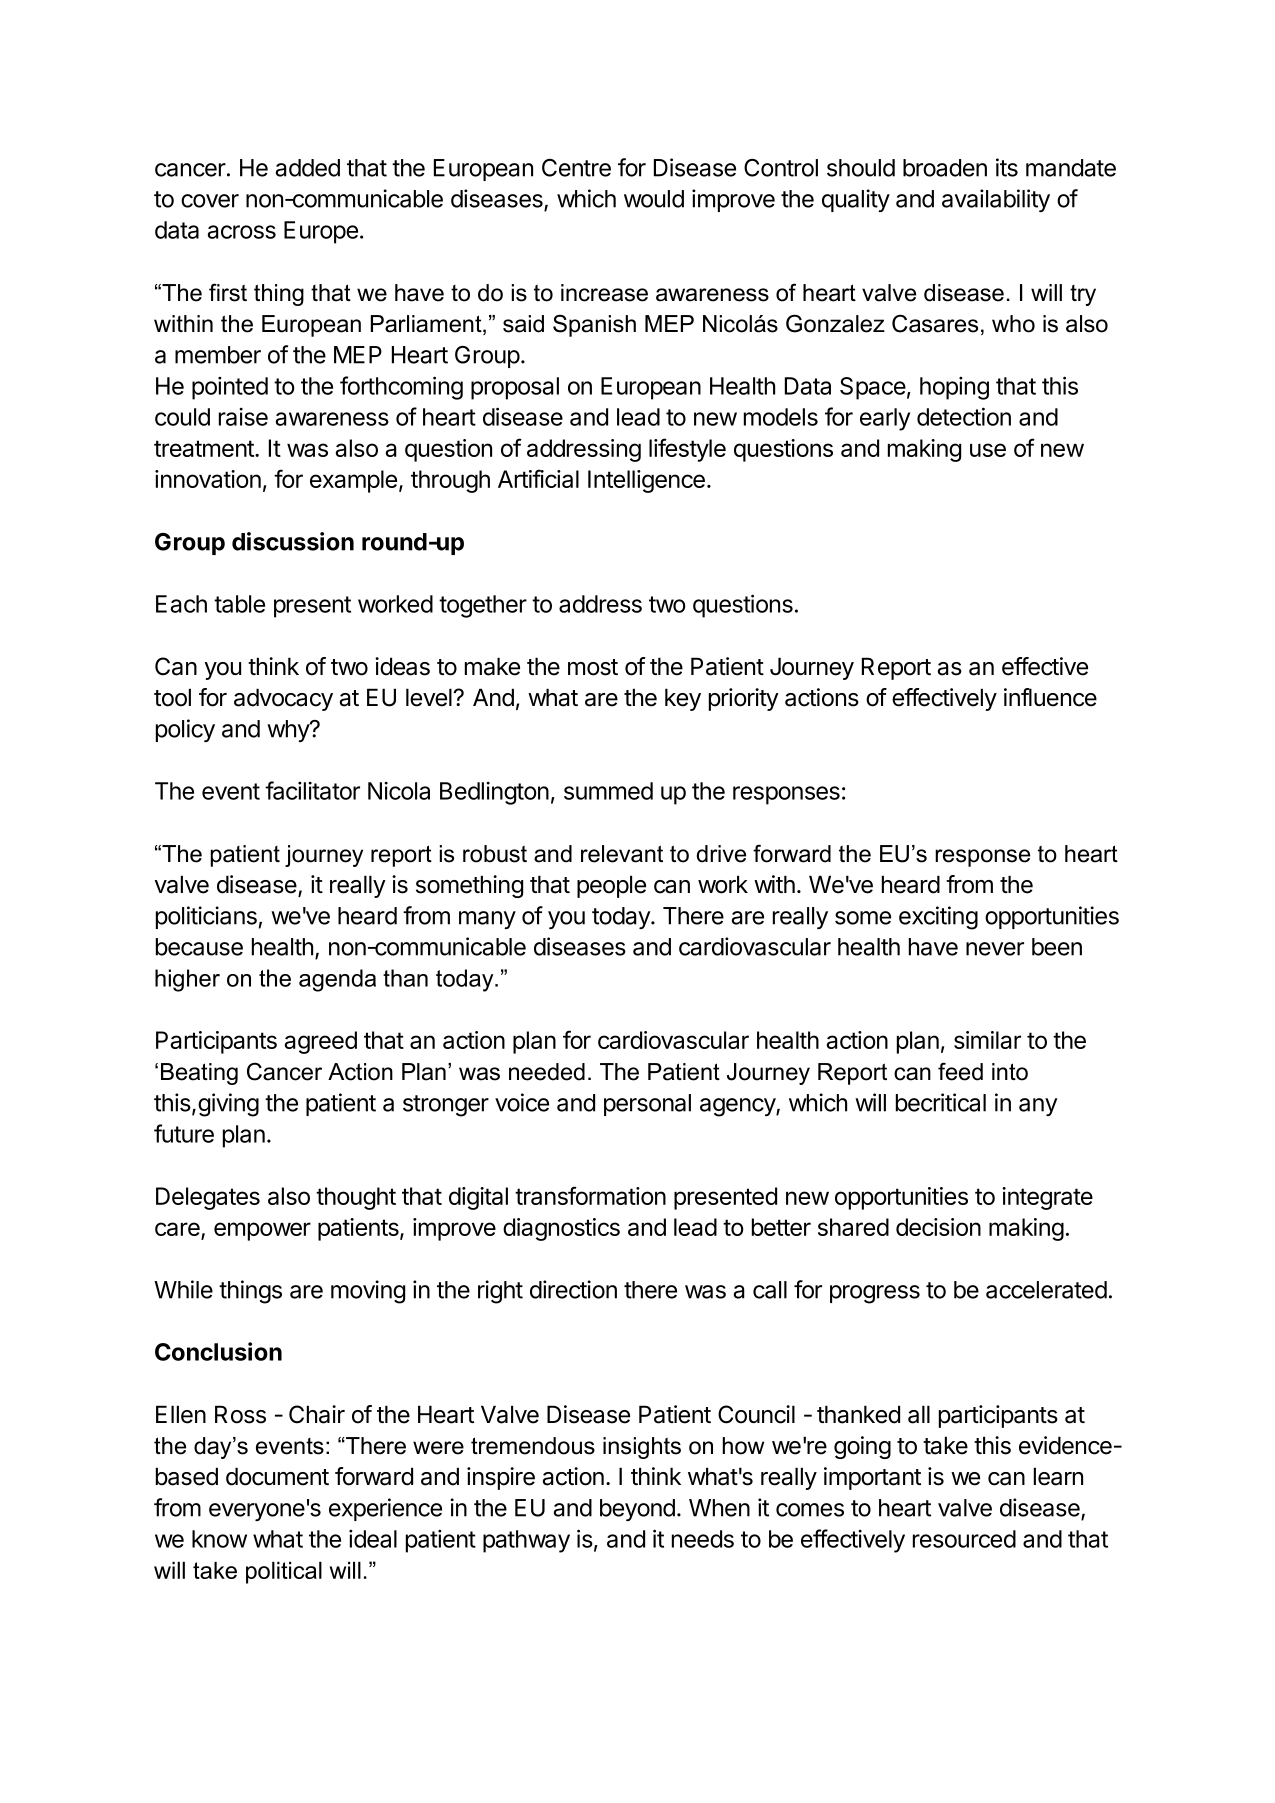 The image size is (1275, 1803). What do you see at coordinates (262, 1231) in the image?
I see `empower` at bounding box center [262, 1231].
